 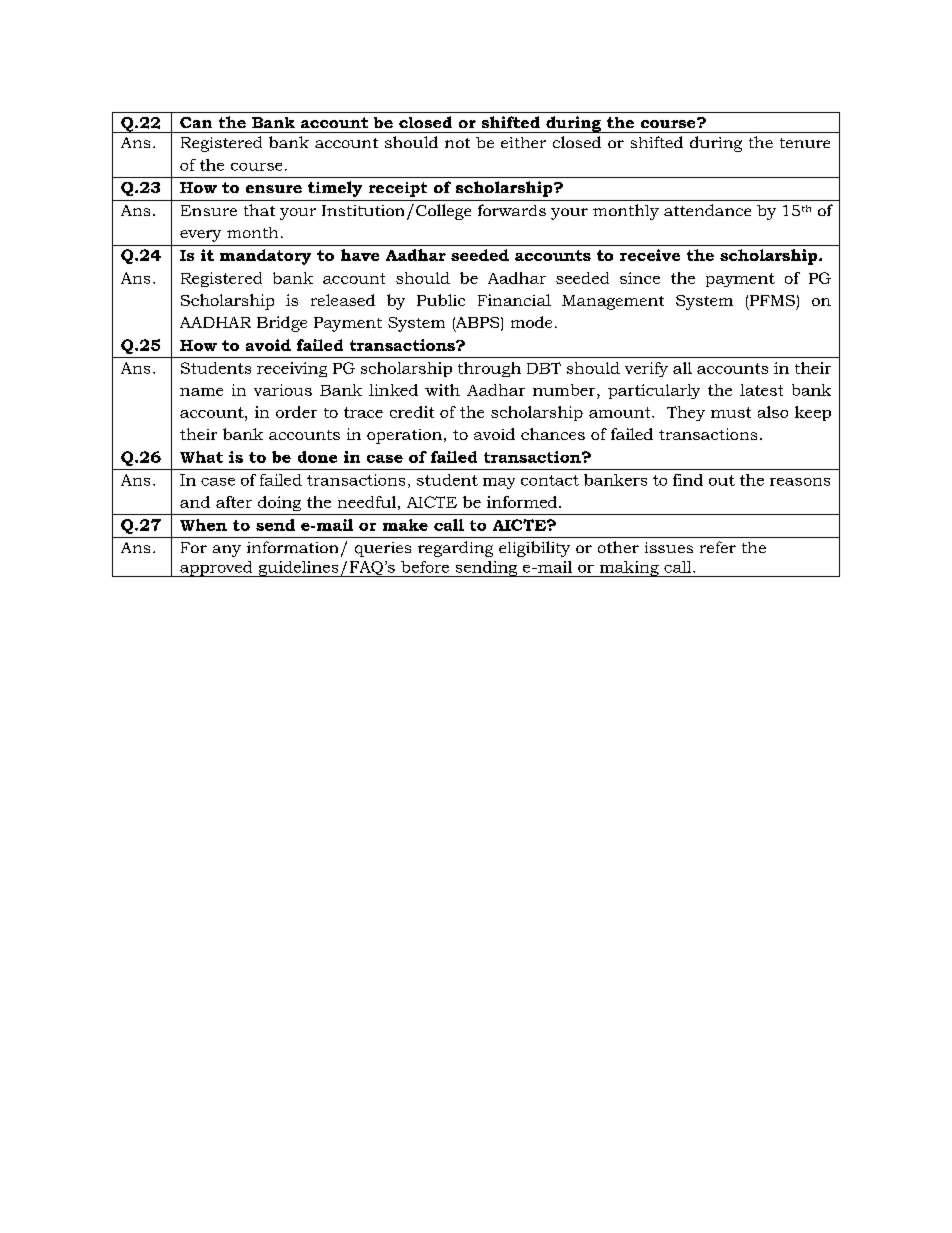 I want to click on either, so click(x=523, y=142).
